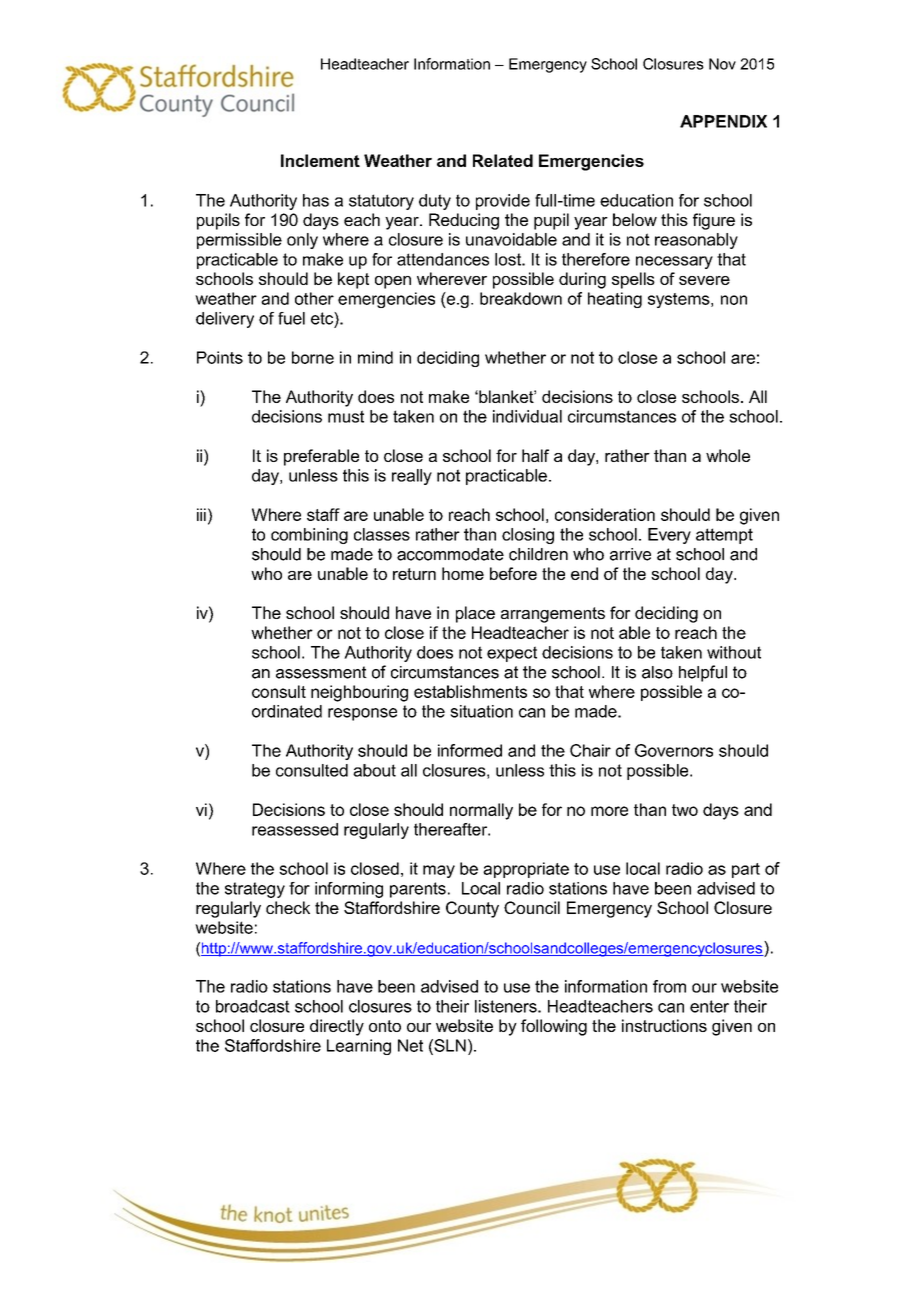 This page has width=924, height=1308. I want to click on broadcast, so click(253, 1006).
